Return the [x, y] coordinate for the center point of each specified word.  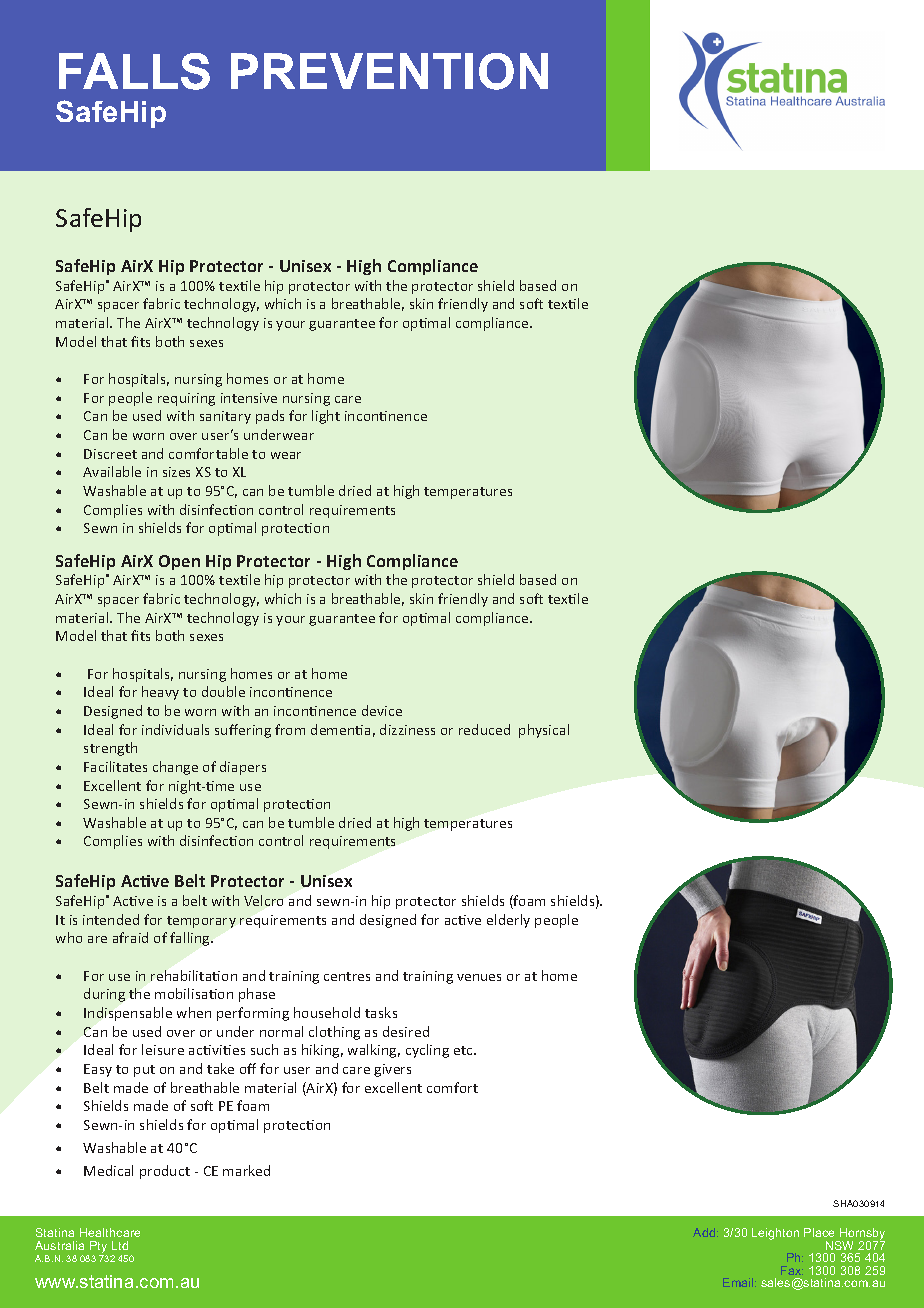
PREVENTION [389, 71]
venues [479, 977]
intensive [249, 398]
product [165, 1172]
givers [392, 1070]
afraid [130, 937]
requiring [186, 399]
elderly [508, 921]
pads [270, 417]
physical [544, 731]
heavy [160, 693]
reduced [484, 729]
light [326, 417]
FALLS [134, 71]
